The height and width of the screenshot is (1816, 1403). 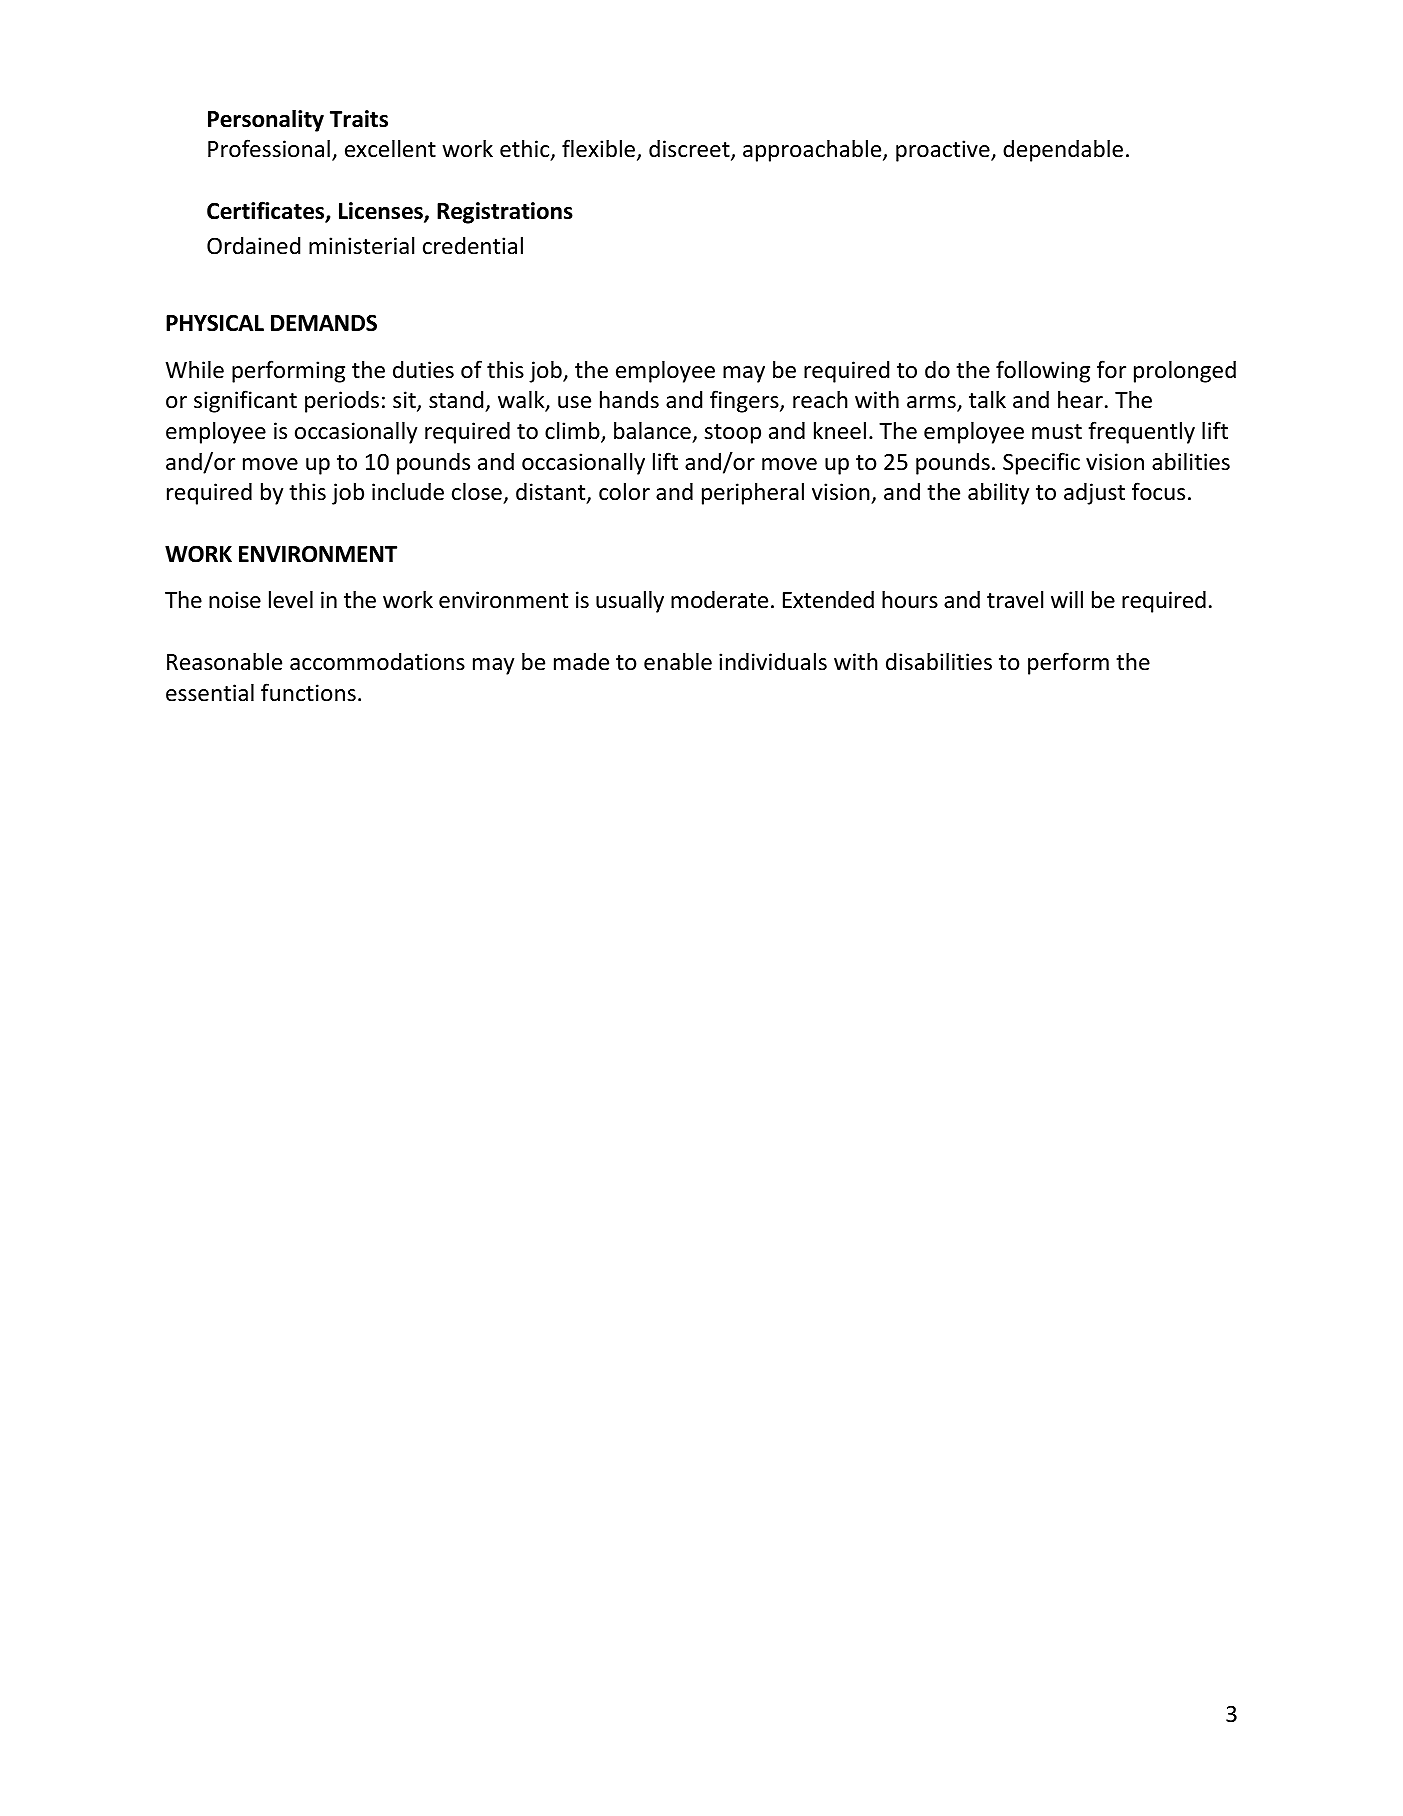 What do you see at coordinates (324, 323) in the screenshot?
I see `DEMANDS` at bounding box center [324, 323].
